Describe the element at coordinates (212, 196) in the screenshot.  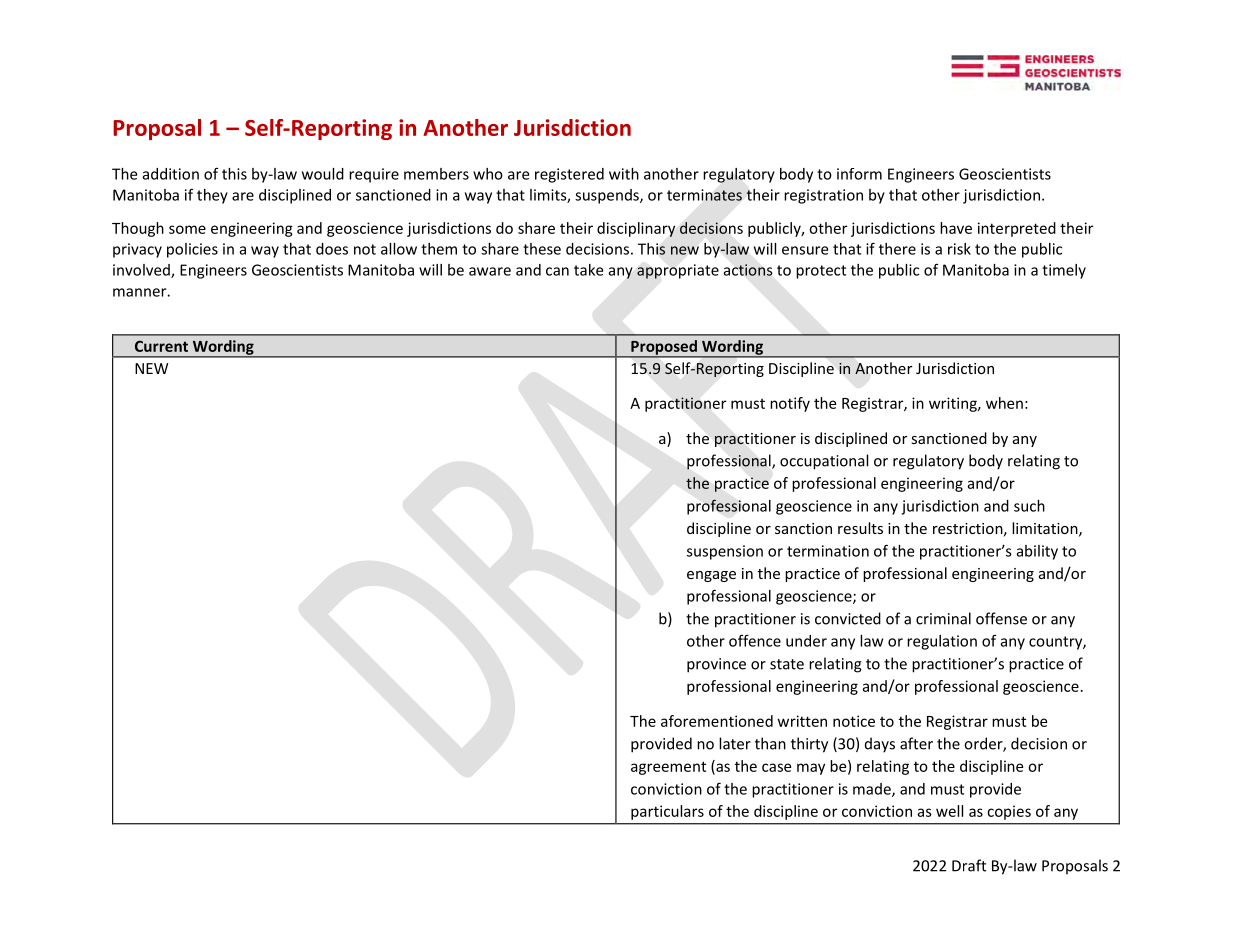
I see `they` at that location.
